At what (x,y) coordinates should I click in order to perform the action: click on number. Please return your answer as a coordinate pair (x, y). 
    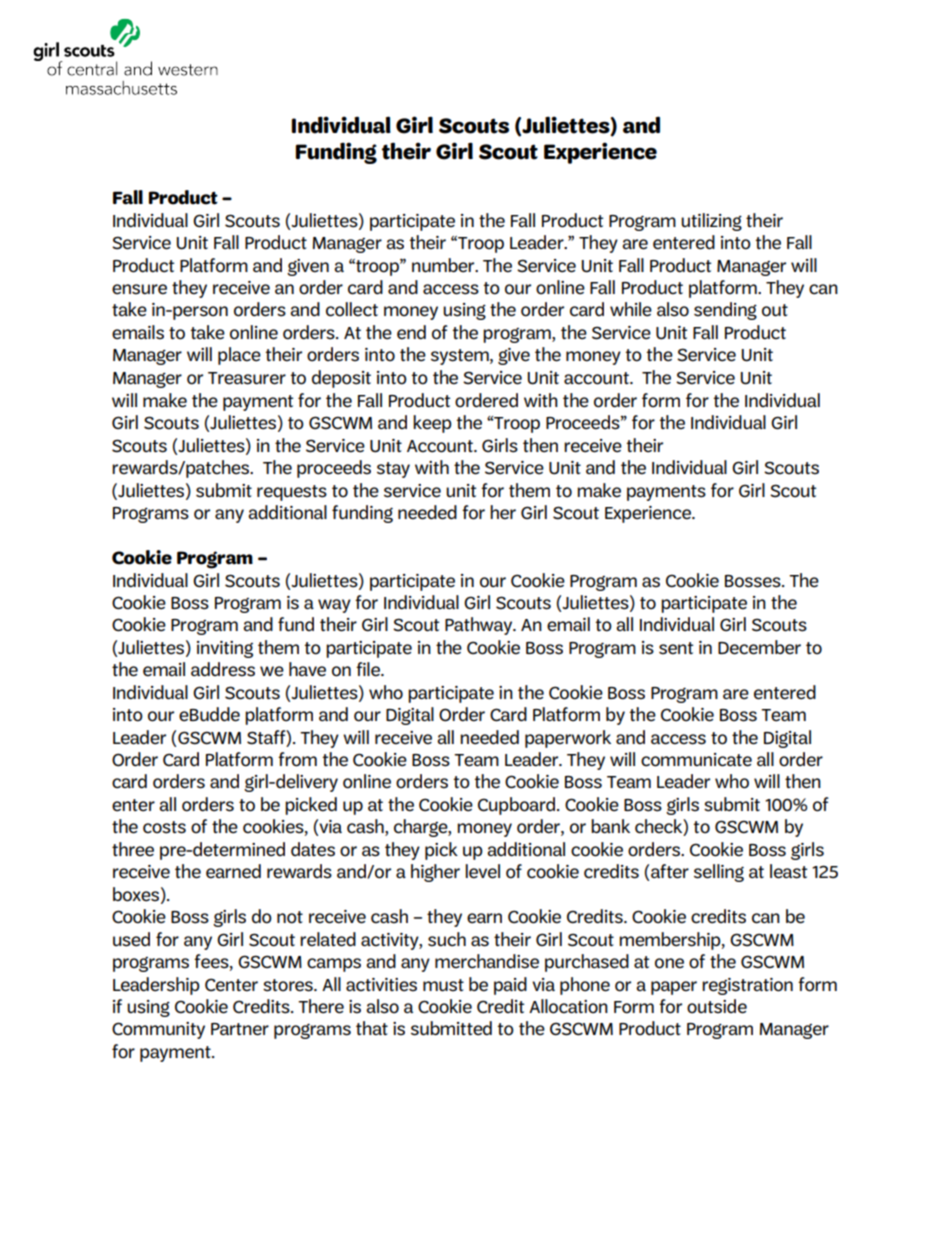
    Looking at the image, I should click on (444, 265).
